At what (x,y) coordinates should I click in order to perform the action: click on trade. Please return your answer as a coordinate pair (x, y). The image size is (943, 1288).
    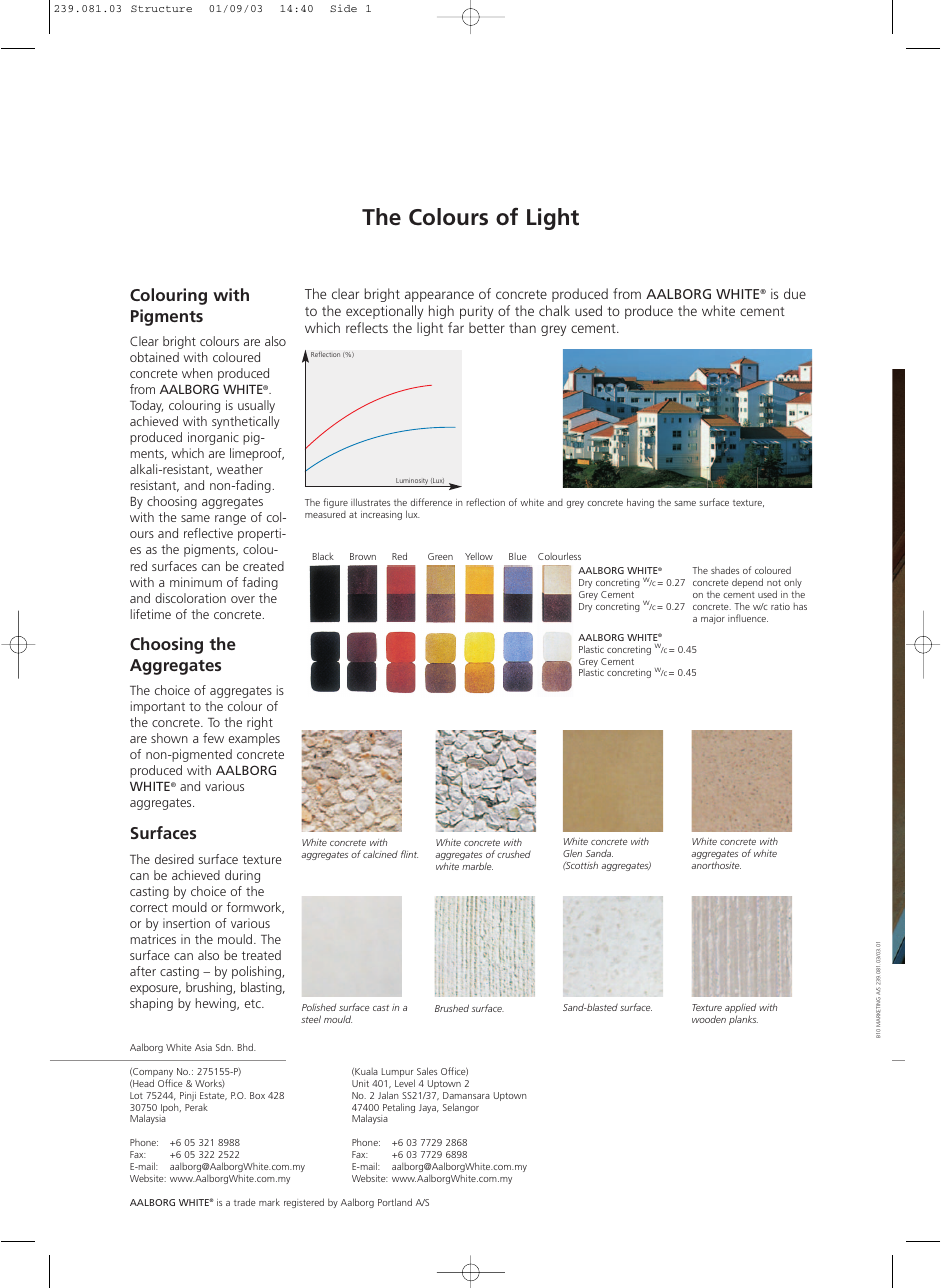
    Looking at the image, I should click on (244, 1202).
